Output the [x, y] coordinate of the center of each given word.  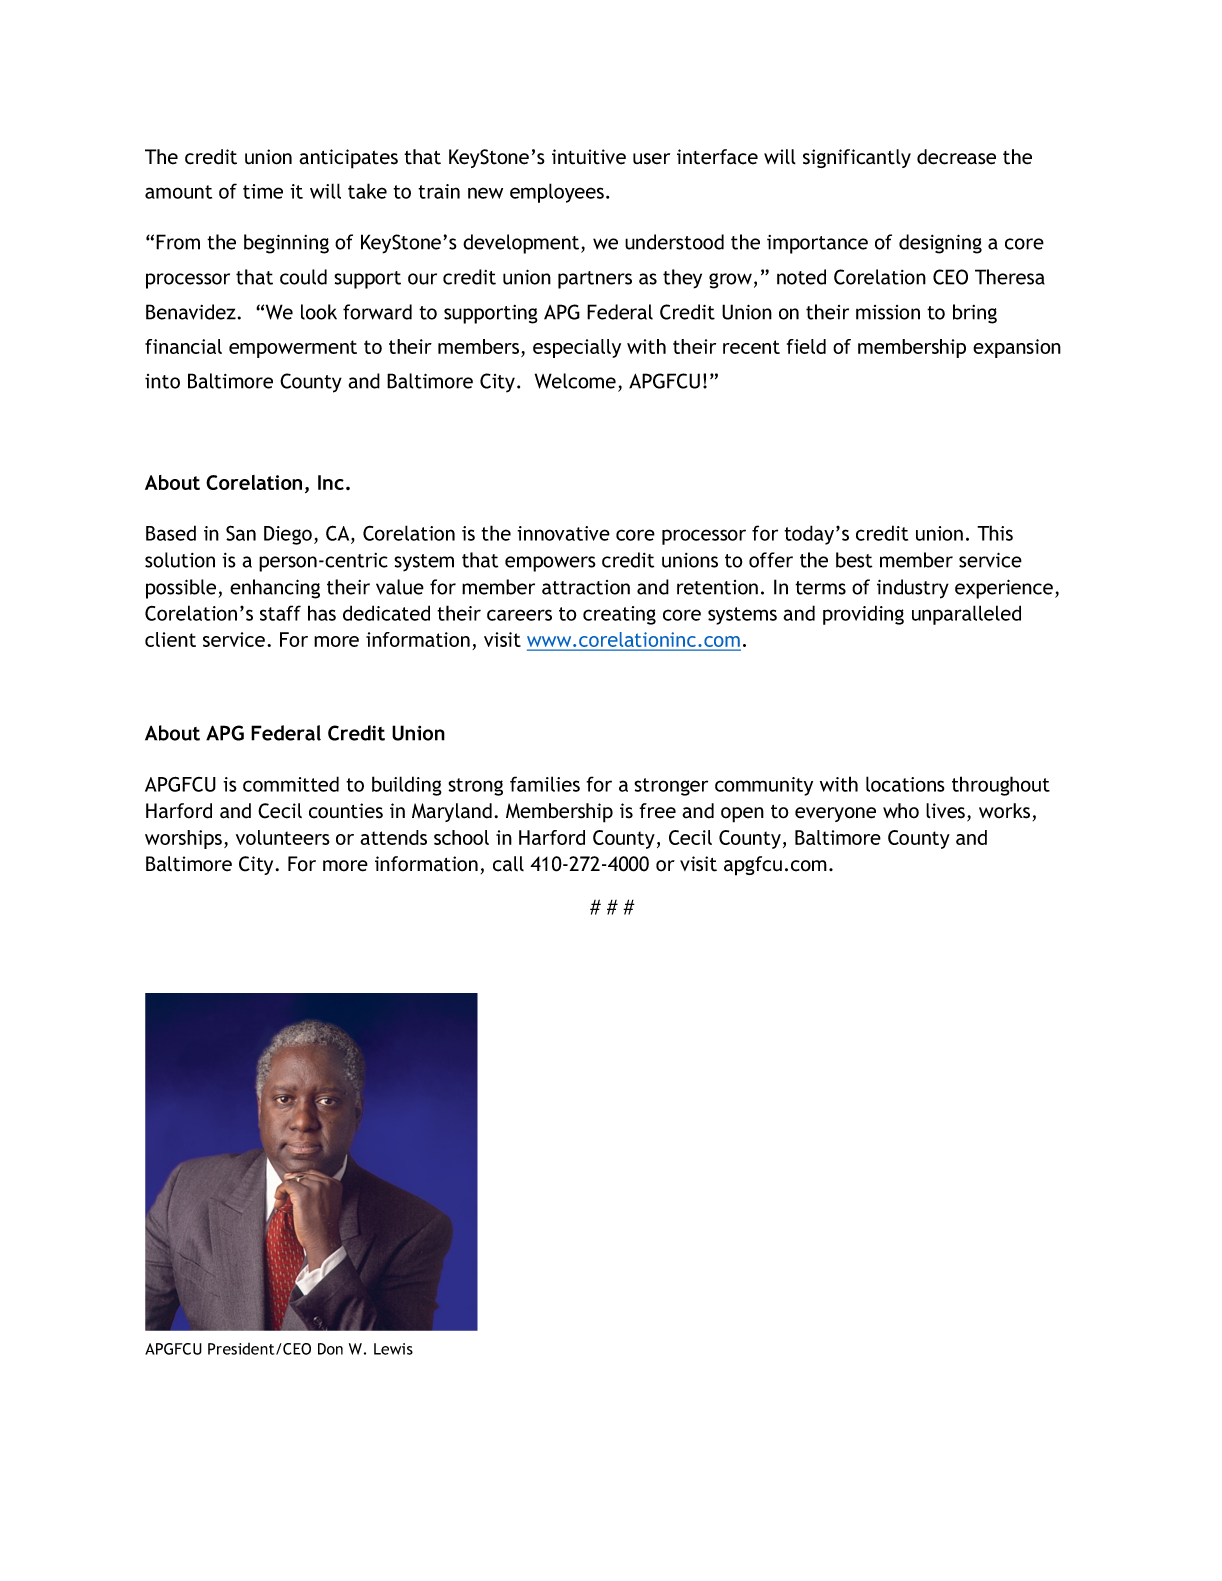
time [263, 191]
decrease [956, 157]
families [545, 784]
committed [291, 784]
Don [330, 1349]
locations [905, 784]
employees [557, 193]
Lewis [393, 1349]
